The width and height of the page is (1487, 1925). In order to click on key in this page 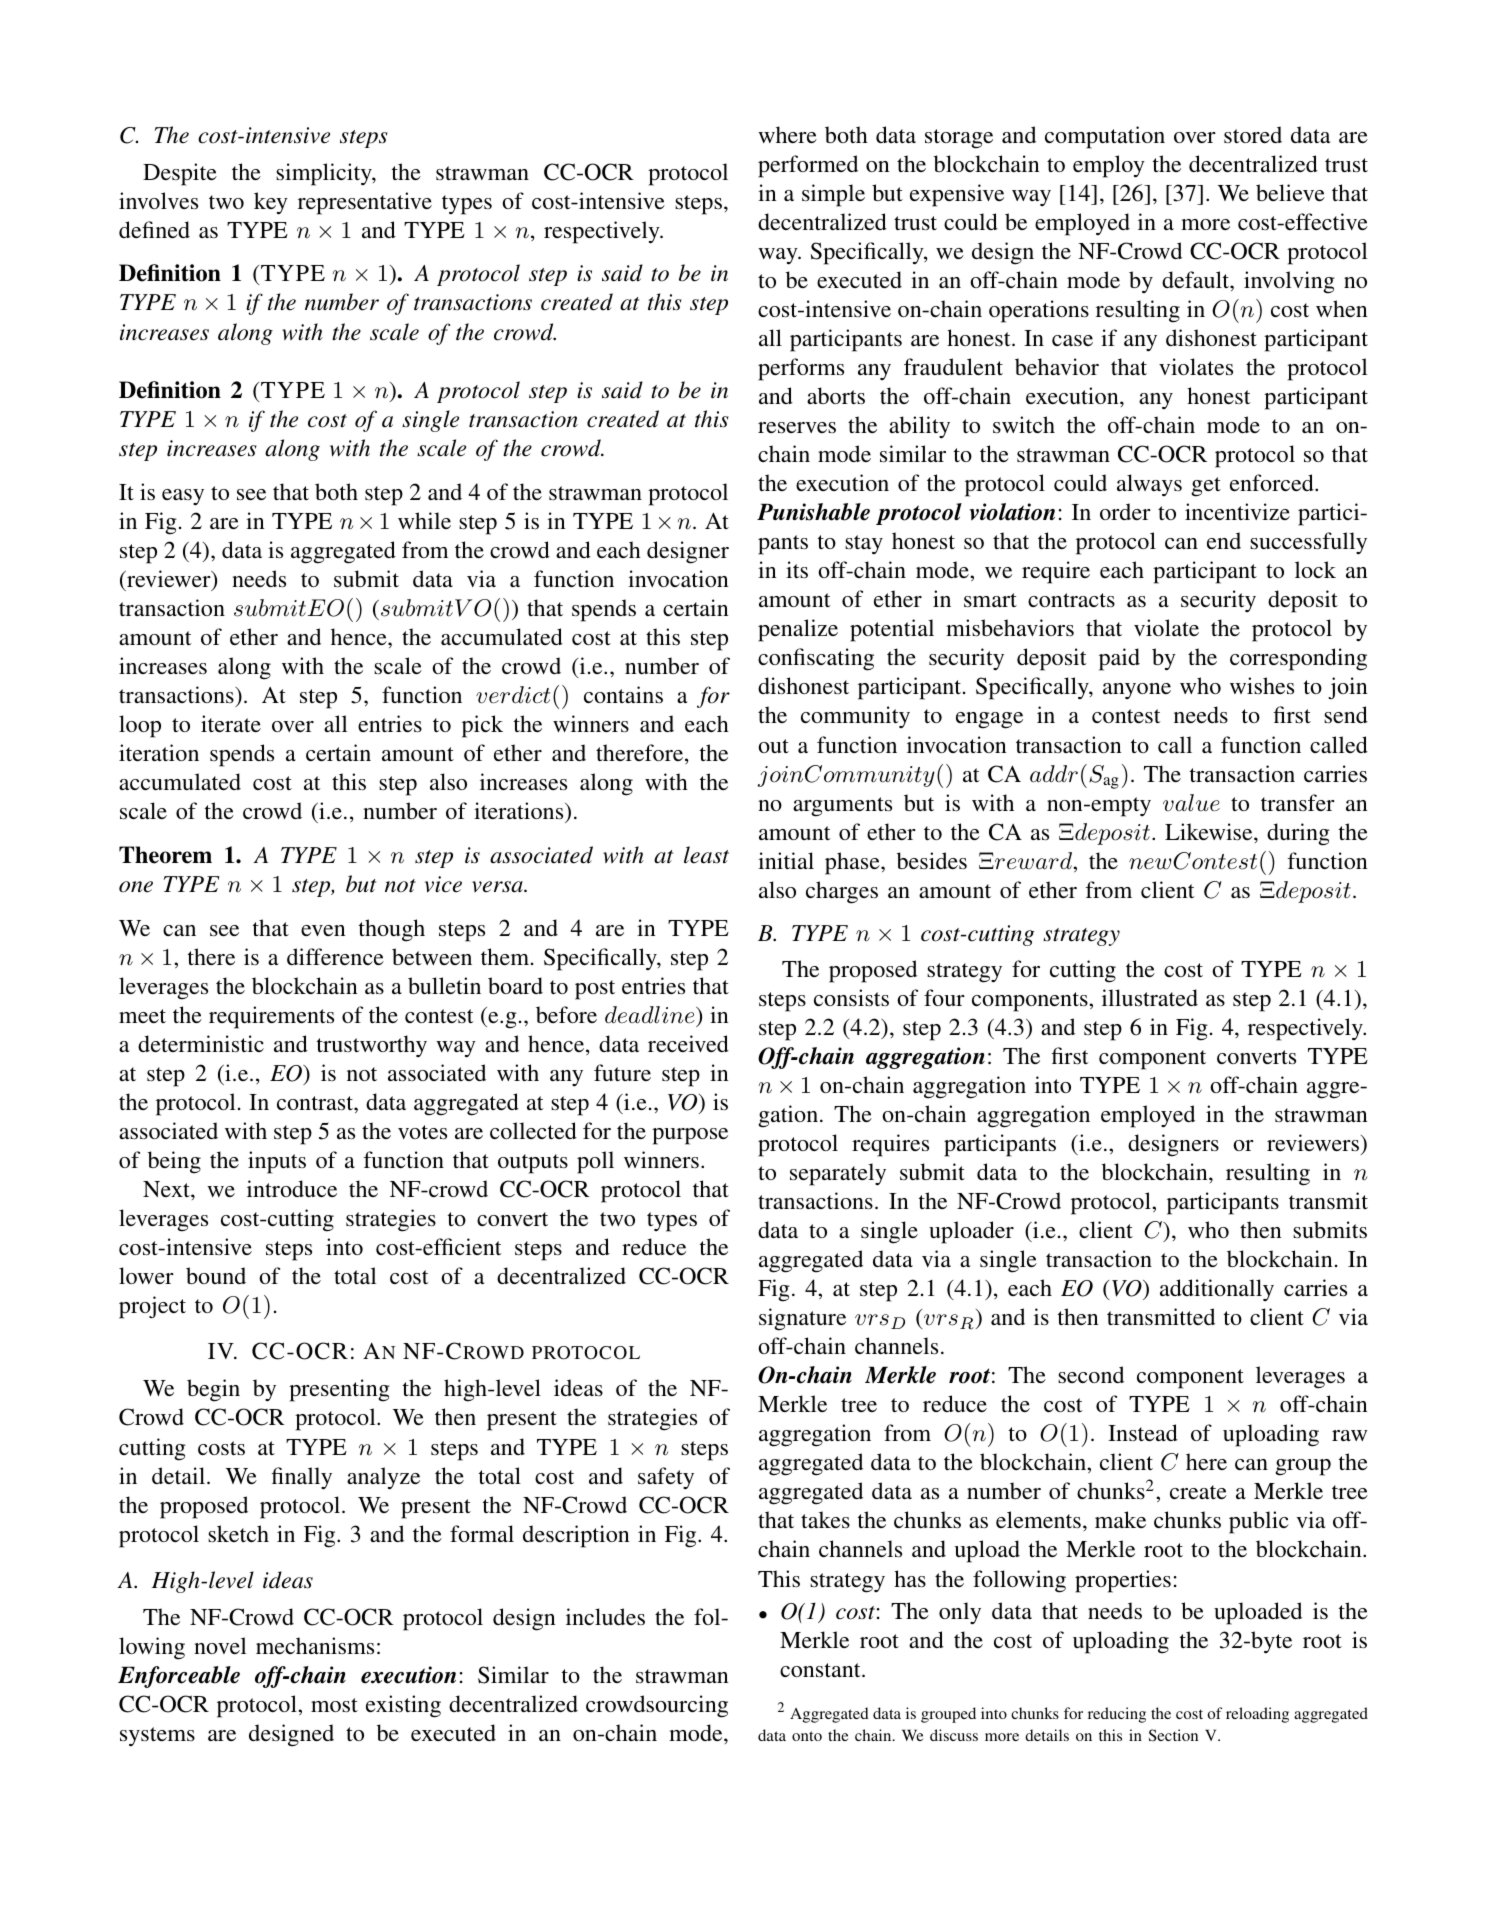, I will do `click(271, 203)`.
